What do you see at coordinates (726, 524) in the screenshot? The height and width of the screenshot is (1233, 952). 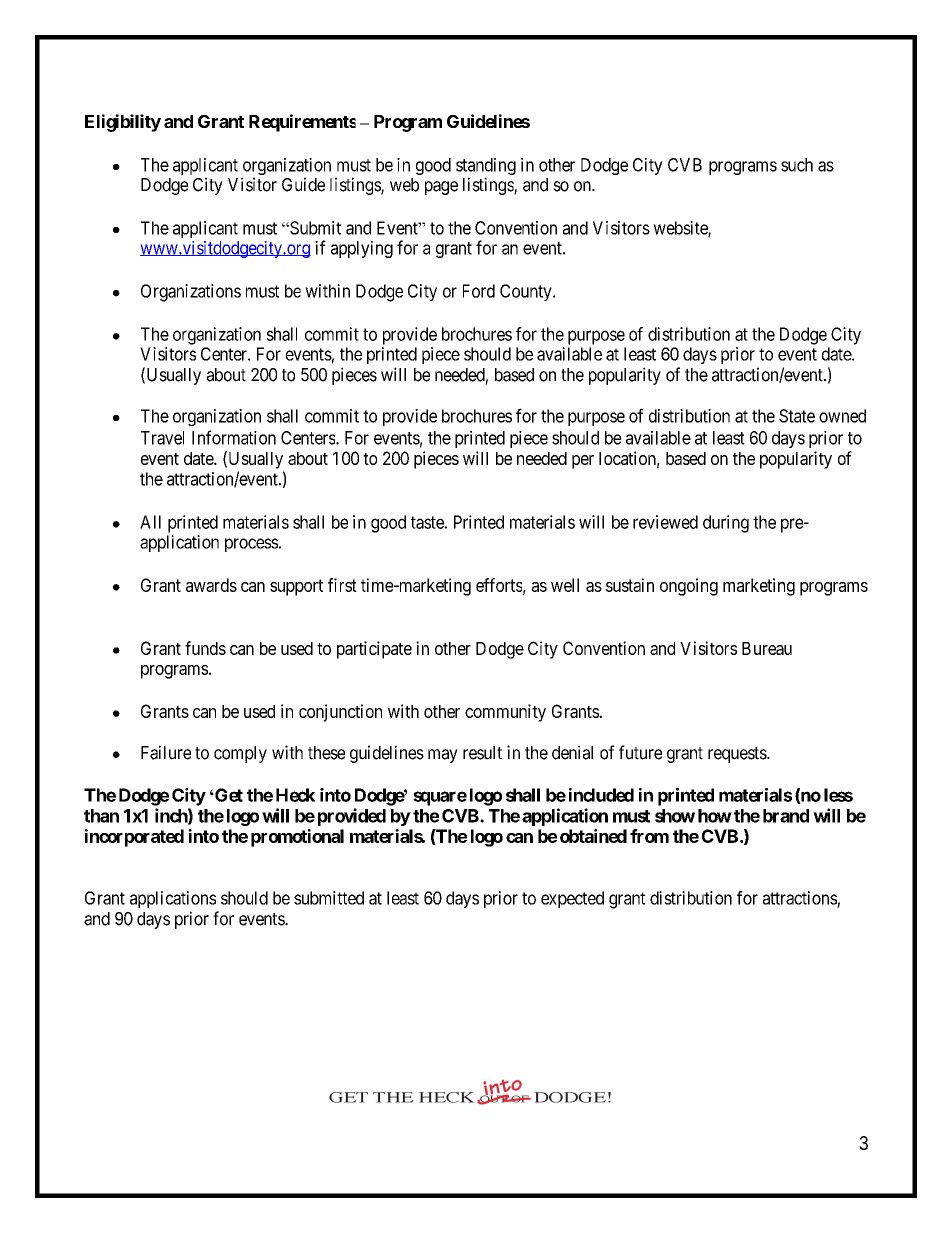 I see `during` at bounding box center [726, 524].
